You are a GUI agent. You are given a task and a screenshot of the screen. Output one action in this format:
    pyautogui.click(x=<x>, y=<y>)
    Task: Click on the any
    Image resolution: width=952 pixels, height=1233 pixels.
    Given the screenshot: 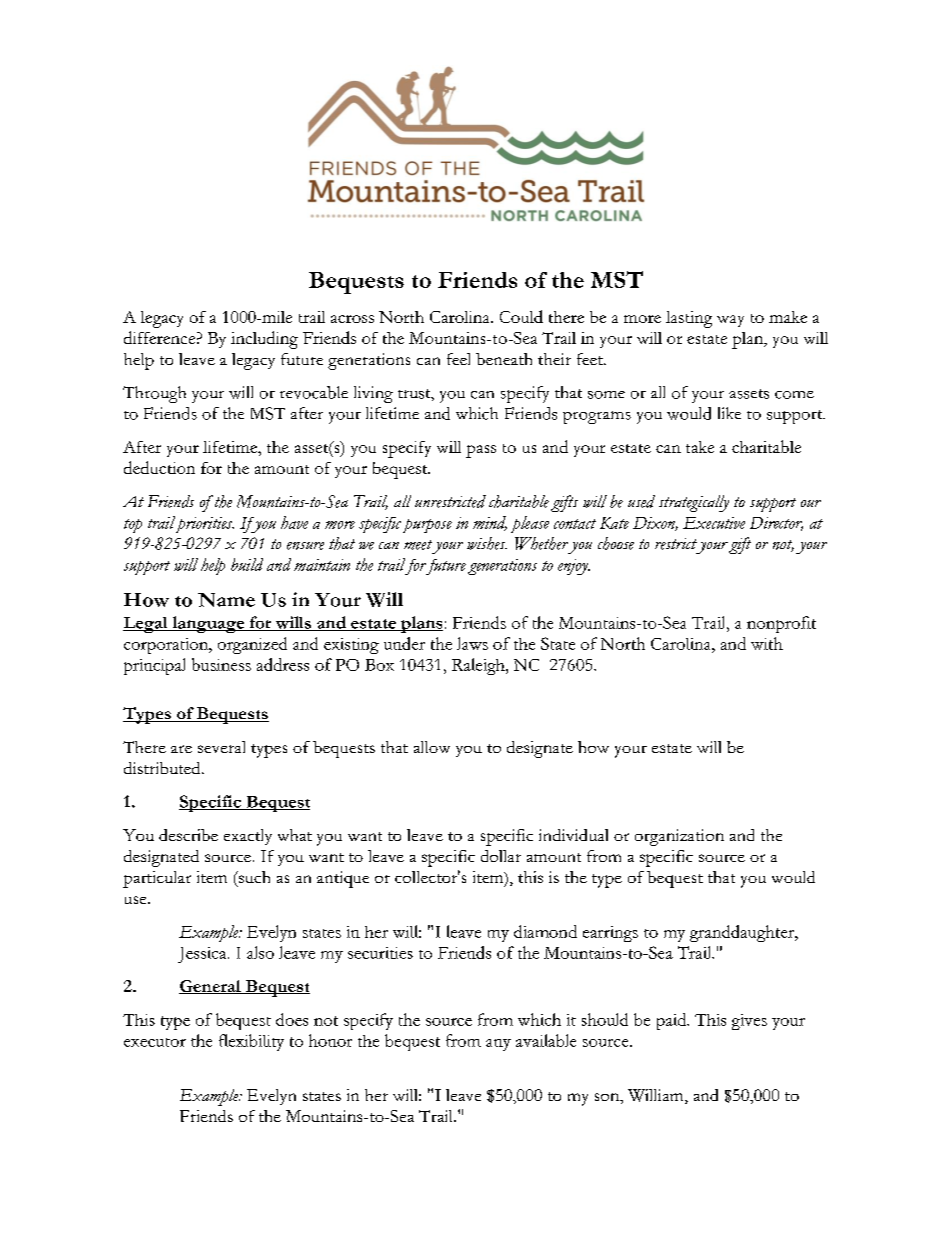 What is the action you would take?
    pyautogui.click(x=498, y=1045)
